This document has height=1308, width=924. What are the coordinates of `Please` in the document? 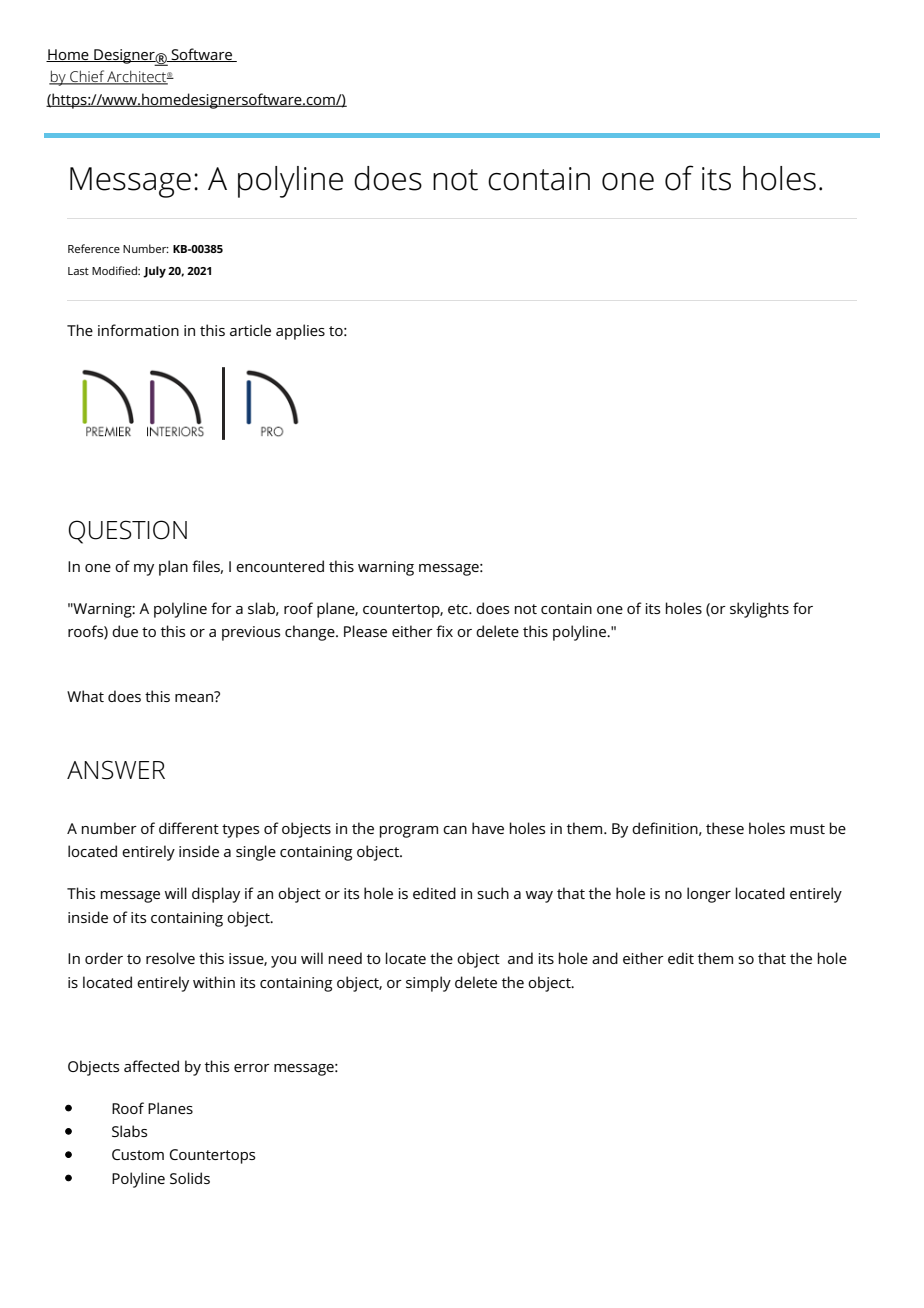 It's located at (365, 631).
